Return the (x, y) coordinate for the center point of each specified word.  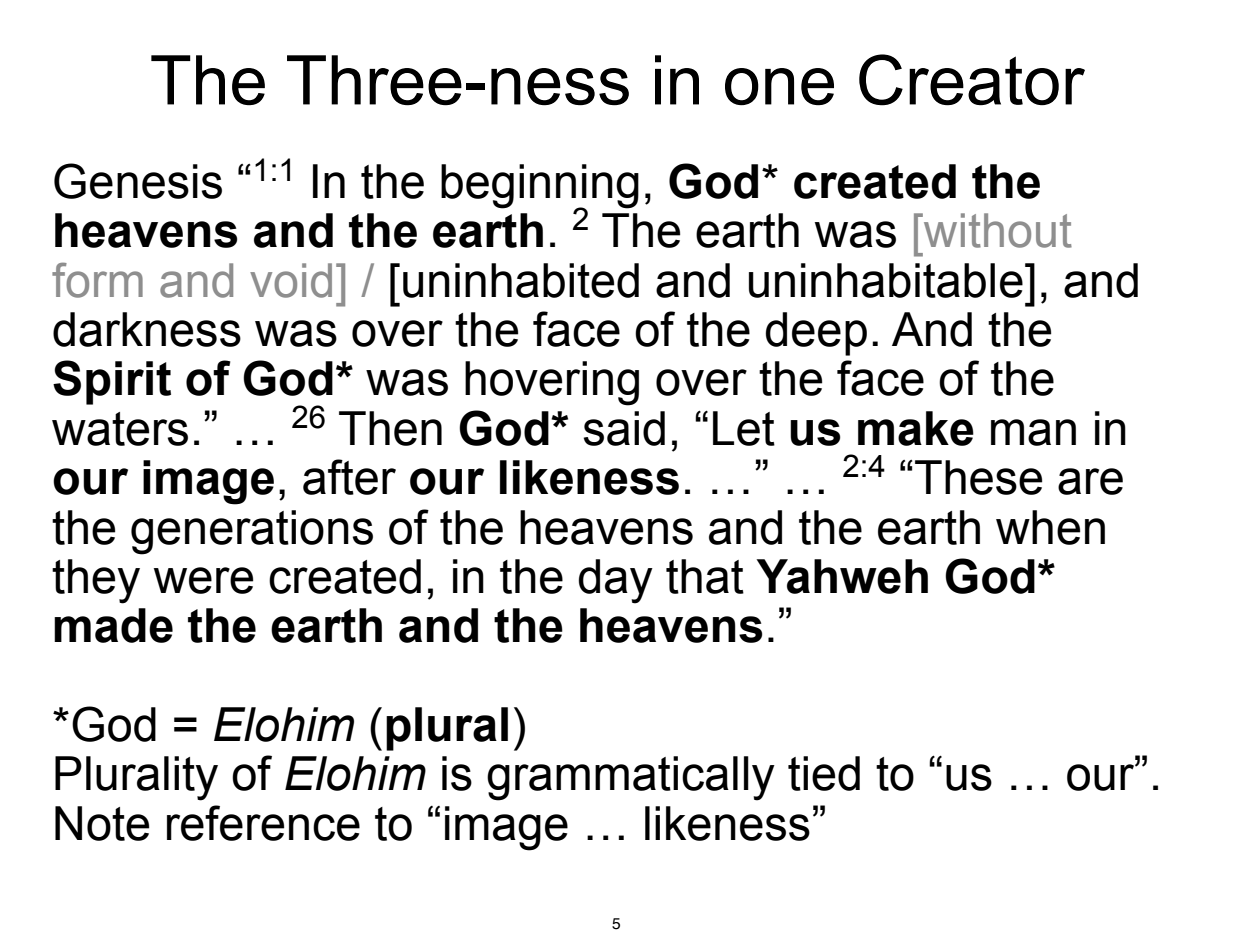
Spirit (112, 382)
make (916, 428)
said (624, 428)
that (705, 576)
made (113, 625)
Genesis (138, 181)
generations (252, 532)
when (1050, 527)
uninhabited (521, 280)
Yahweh (842, 576)
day (616, 581)
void (291, 280)
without (997, 230)
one (779, 87)
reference (263, 823)
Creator (972, 80)
